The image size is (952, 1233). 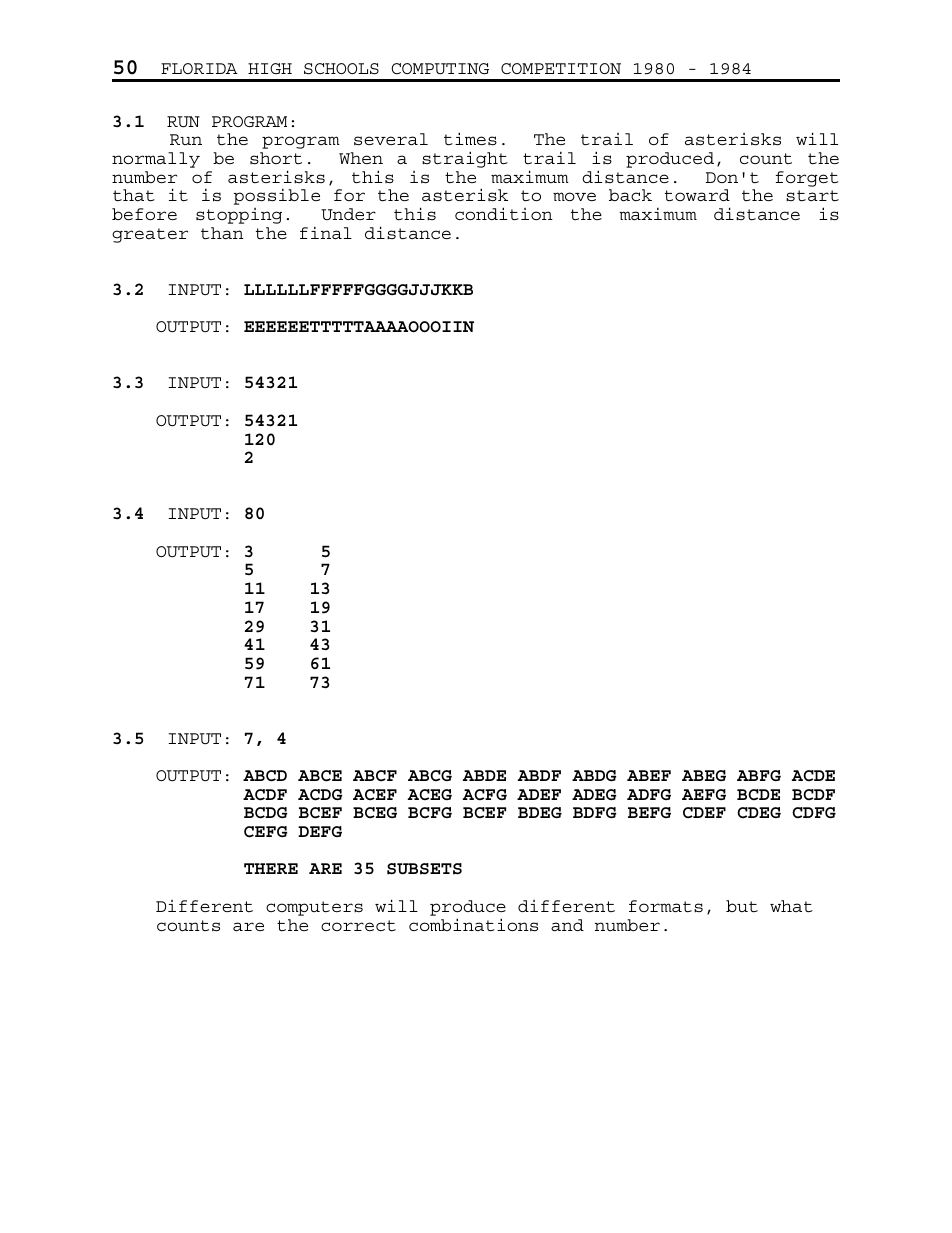 I want to click on SUBSETS, so click(x=424, y=869).
